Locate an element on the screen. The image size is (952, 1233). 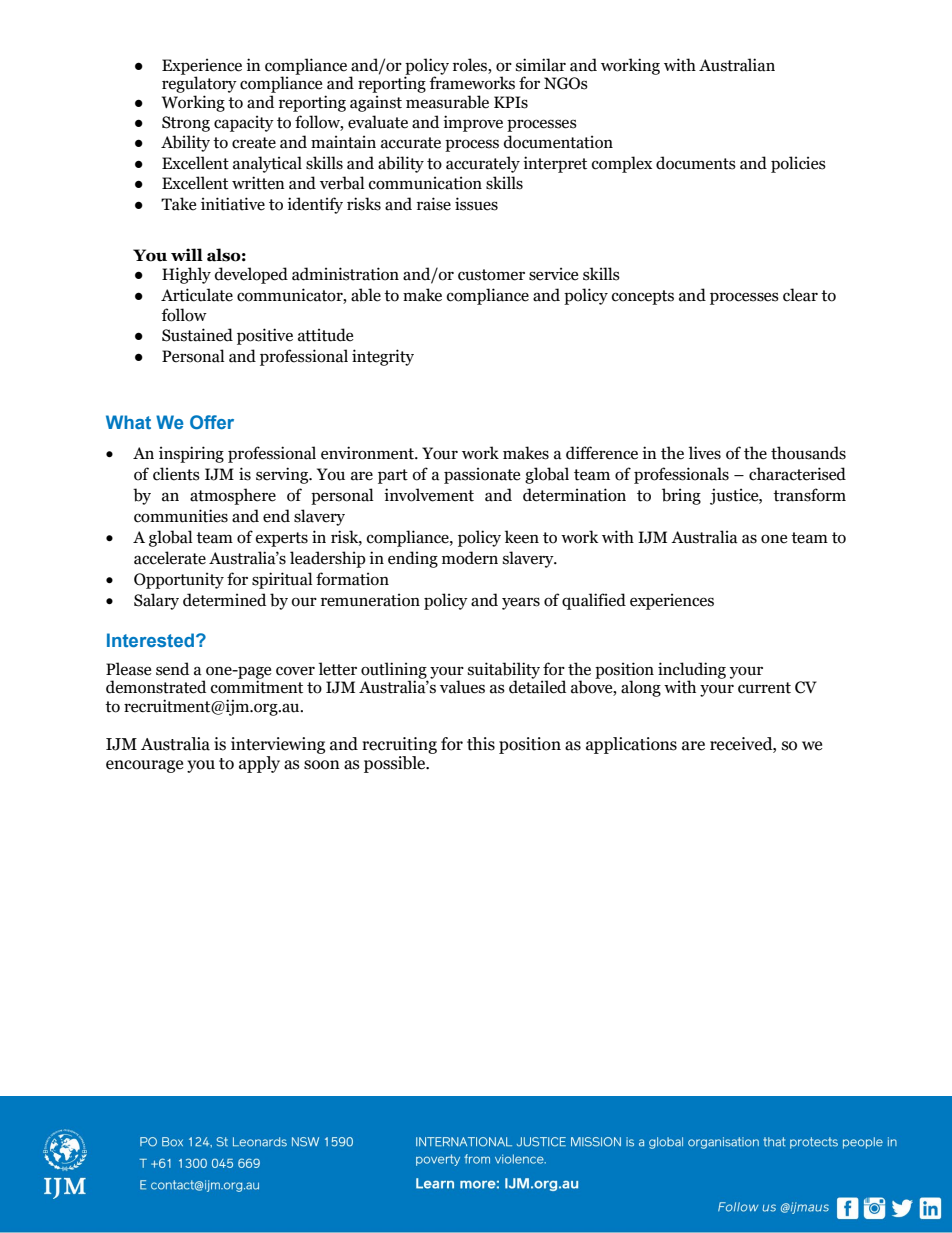
will is located at coordinates (187, 254).
